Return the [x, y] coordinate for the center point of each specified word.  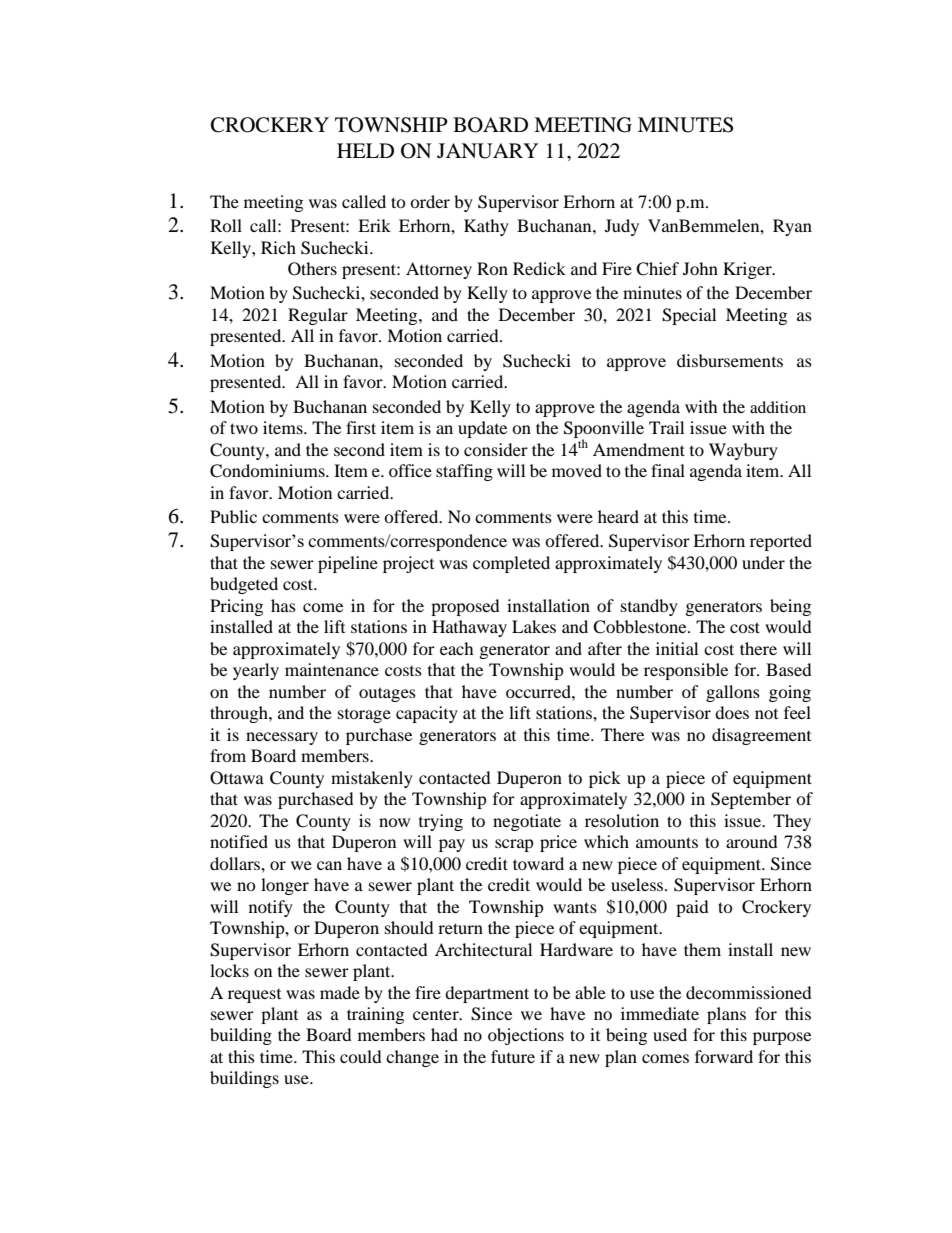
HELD [365, 150]
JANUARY [487, 151]
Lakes [534, 626]
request [254, 996]
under [763, 562]
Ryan [792, 227]
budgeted [244, 585]
